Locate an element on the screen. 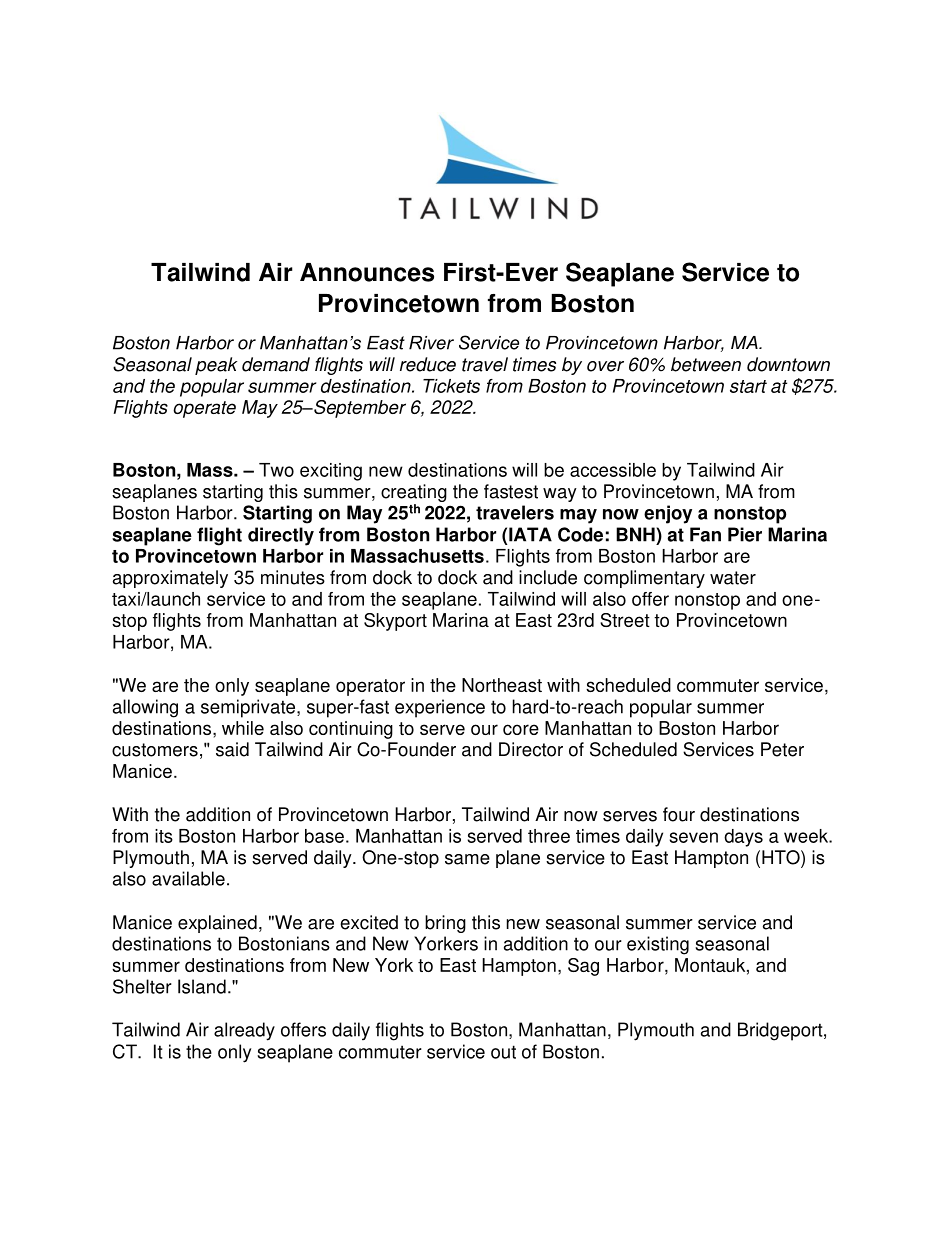 This screenshot has width=952, height=1233. its is located at coordinates (164, 836).
